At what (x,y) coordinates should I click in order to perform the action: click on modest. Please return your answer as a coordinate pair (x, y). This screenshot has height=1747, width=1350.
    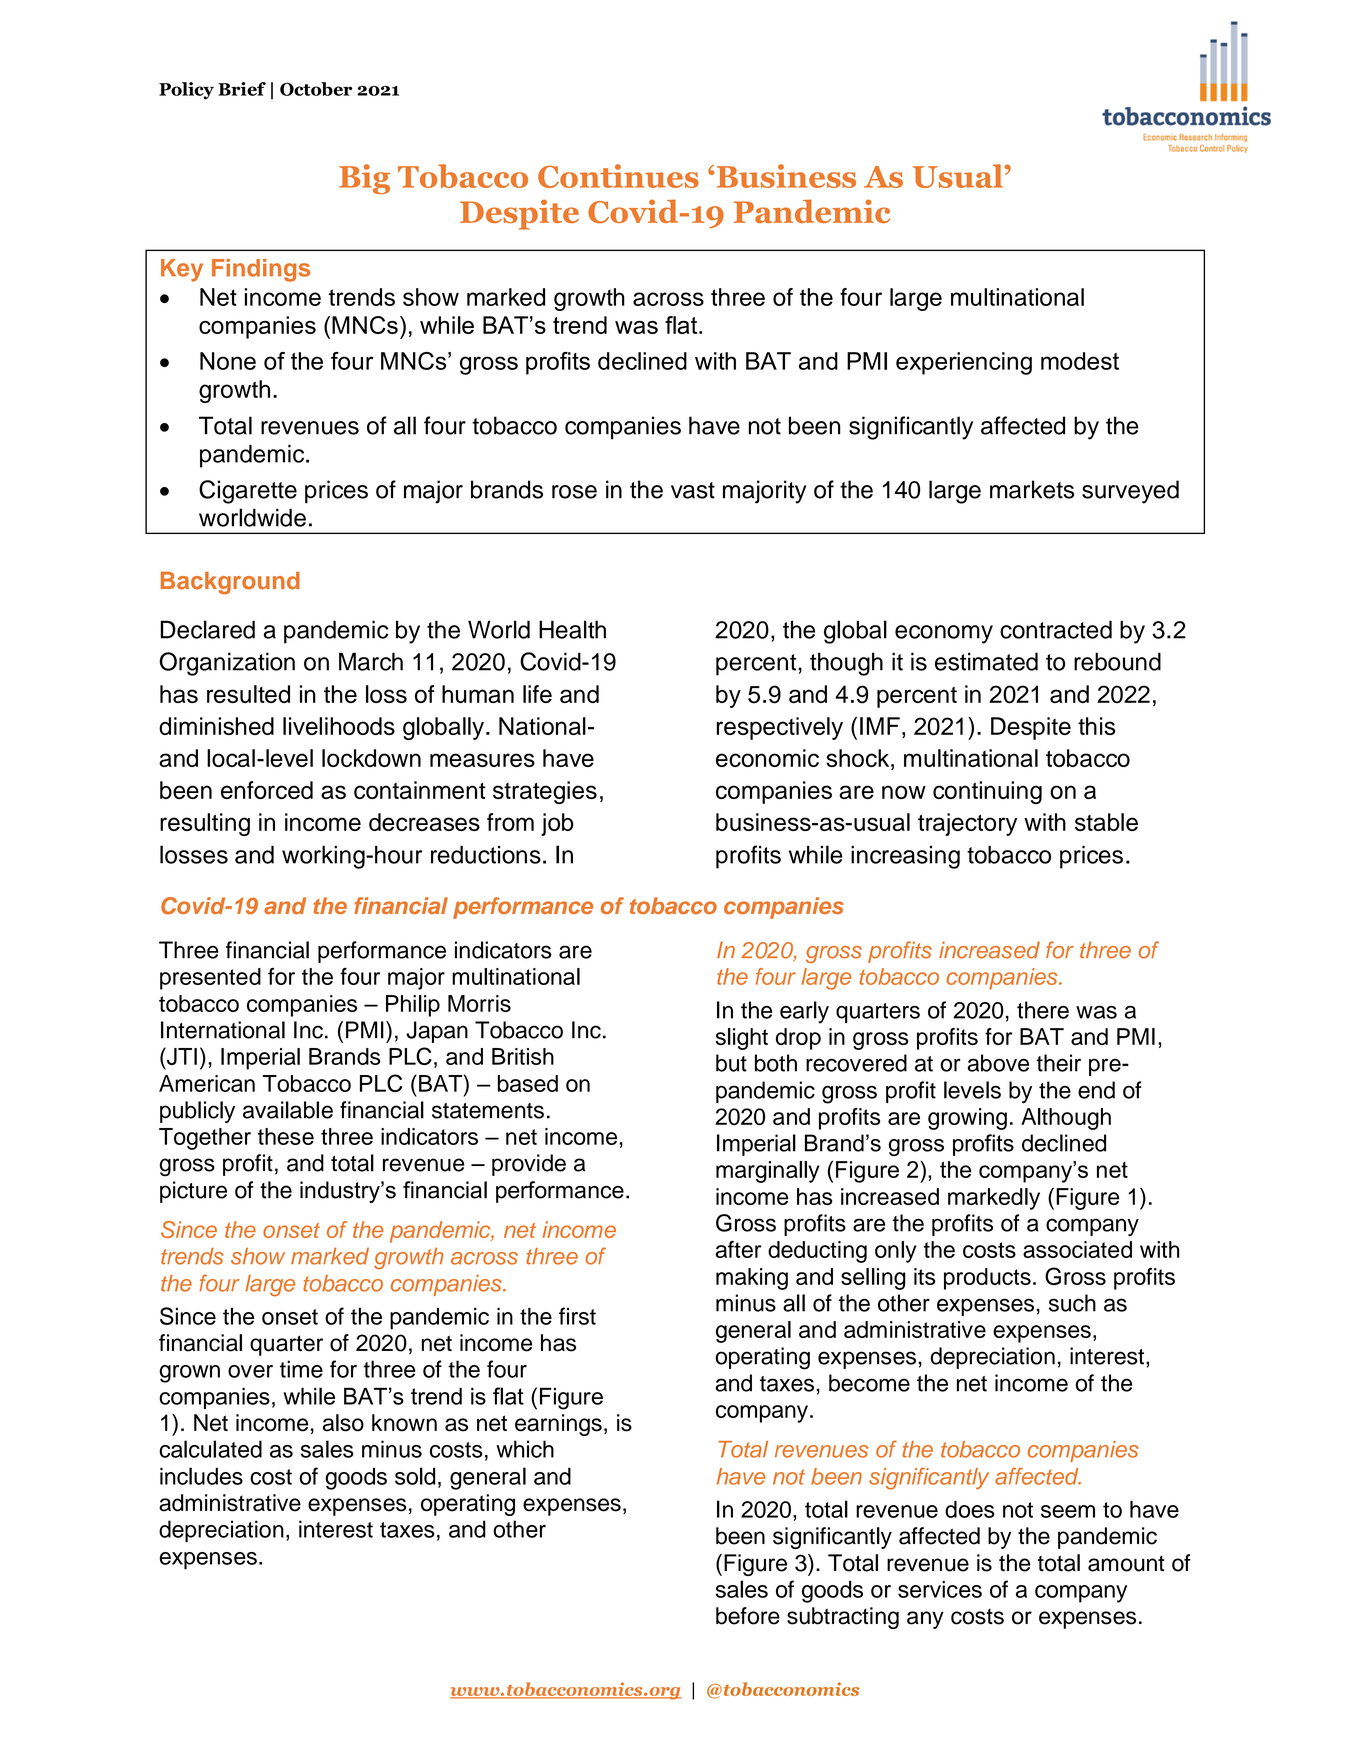
    Looking at the image, I should click on (1080, 361).
